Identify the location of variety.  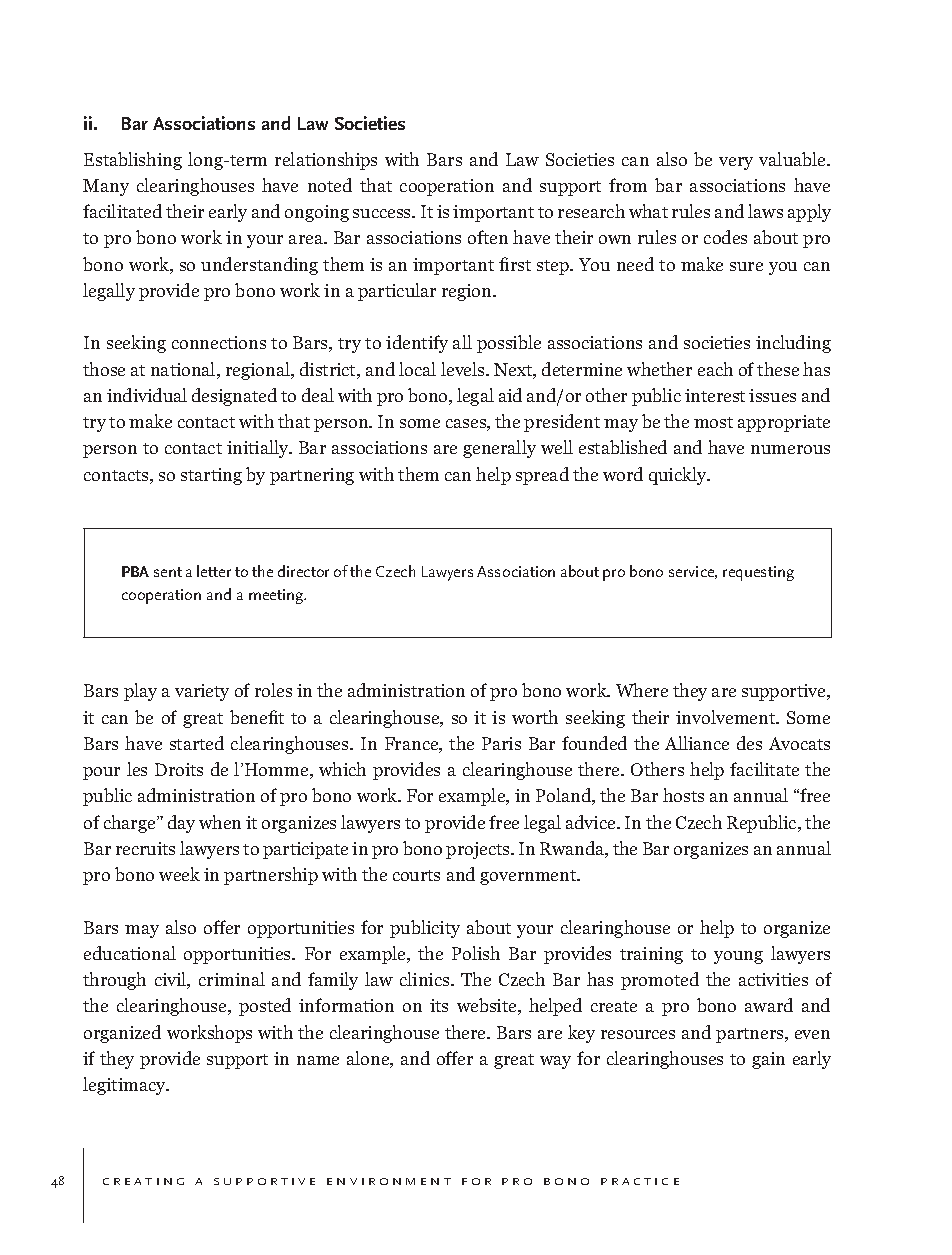
(202, 692).
